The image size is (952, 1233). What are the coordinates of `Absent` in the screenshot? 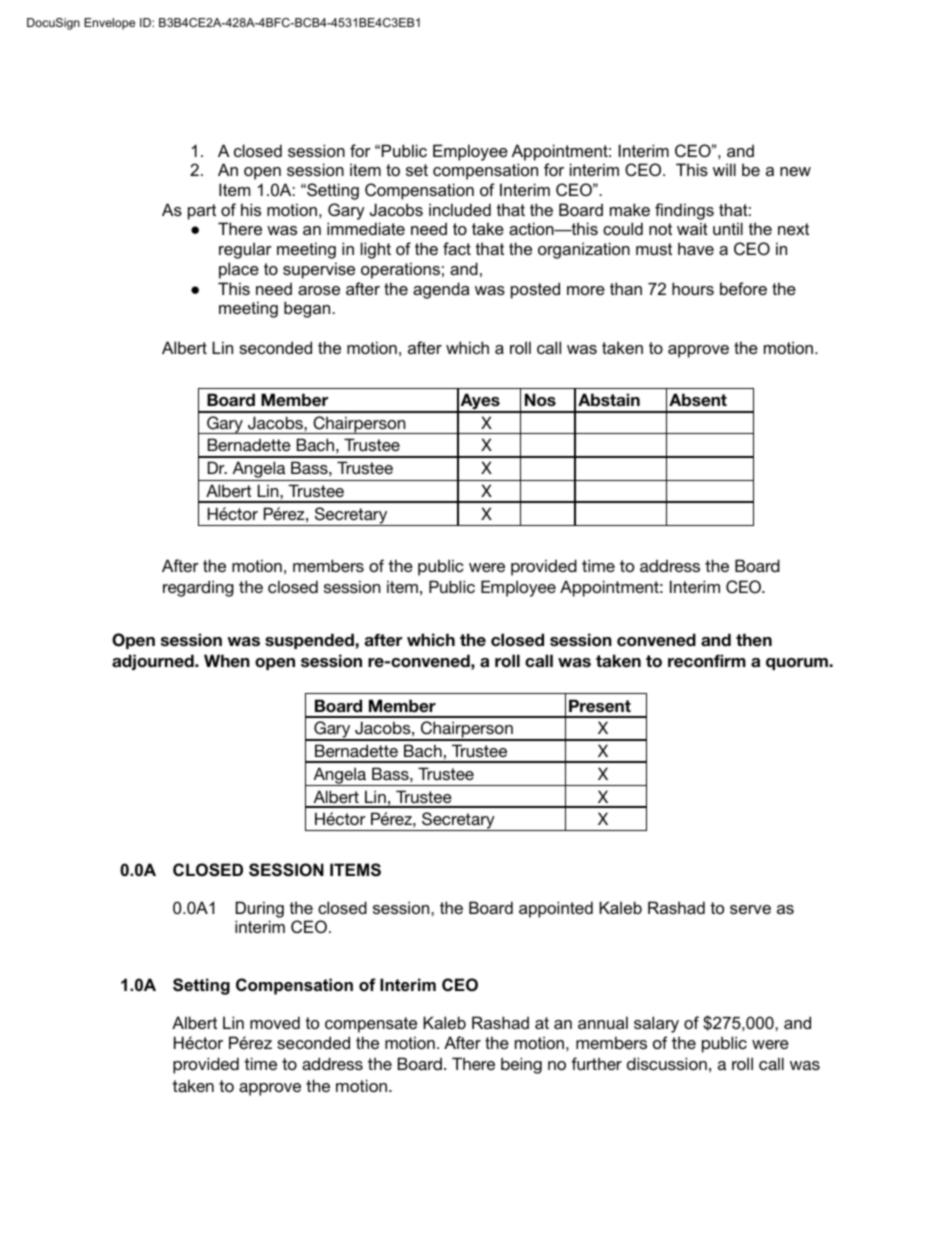 It's located at (698, 400).
